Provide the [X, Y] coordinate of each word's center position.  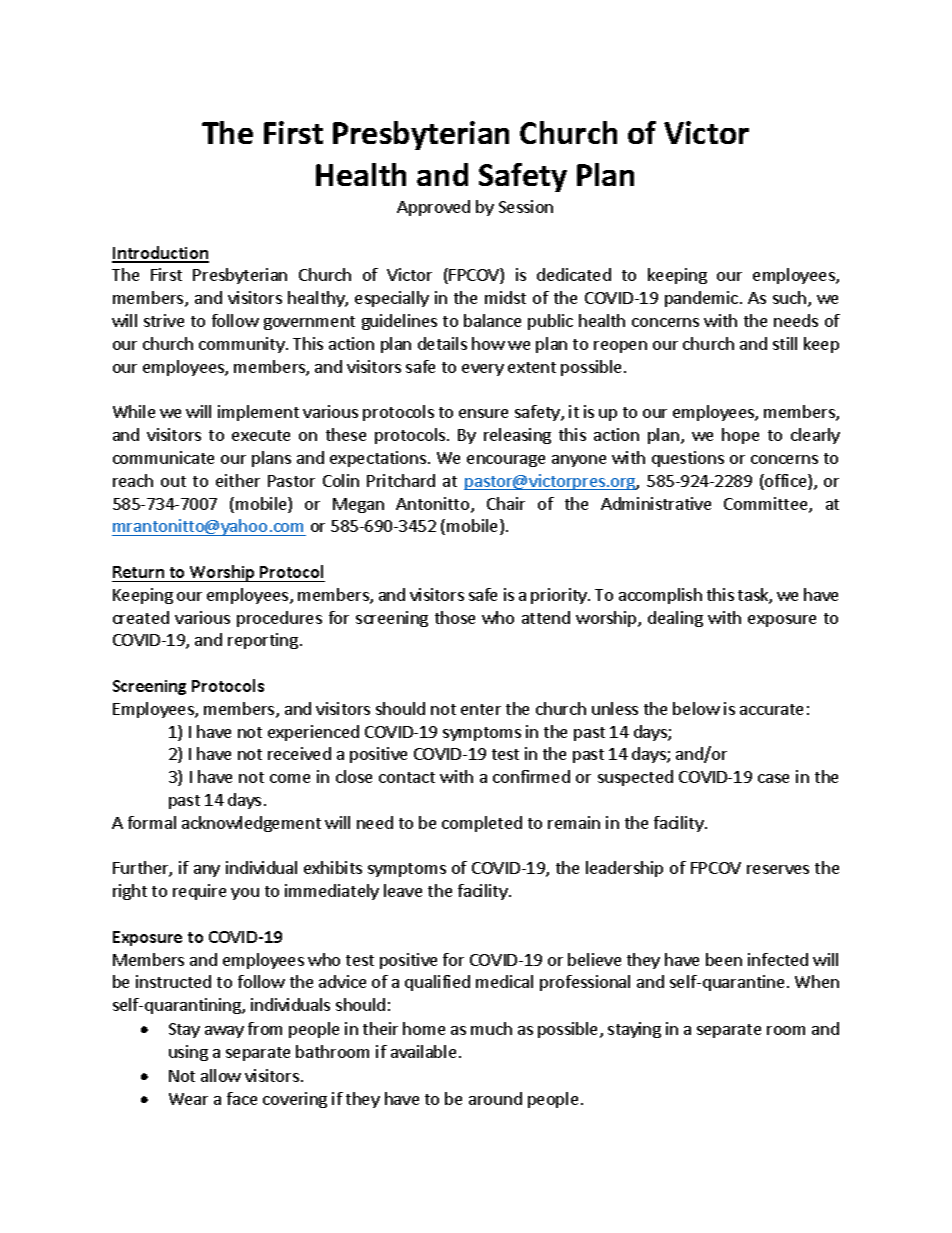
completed [482, 824]
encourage [506, 461]
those [455, 617]
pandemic [703, 299]
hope [740, 436]
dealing [675, 619]
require [199, 892]
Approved [433, 208]
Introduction [160, 254]
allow [221, 1075]
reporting [264, 641]
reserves [778, 869]
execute [261, 435]
